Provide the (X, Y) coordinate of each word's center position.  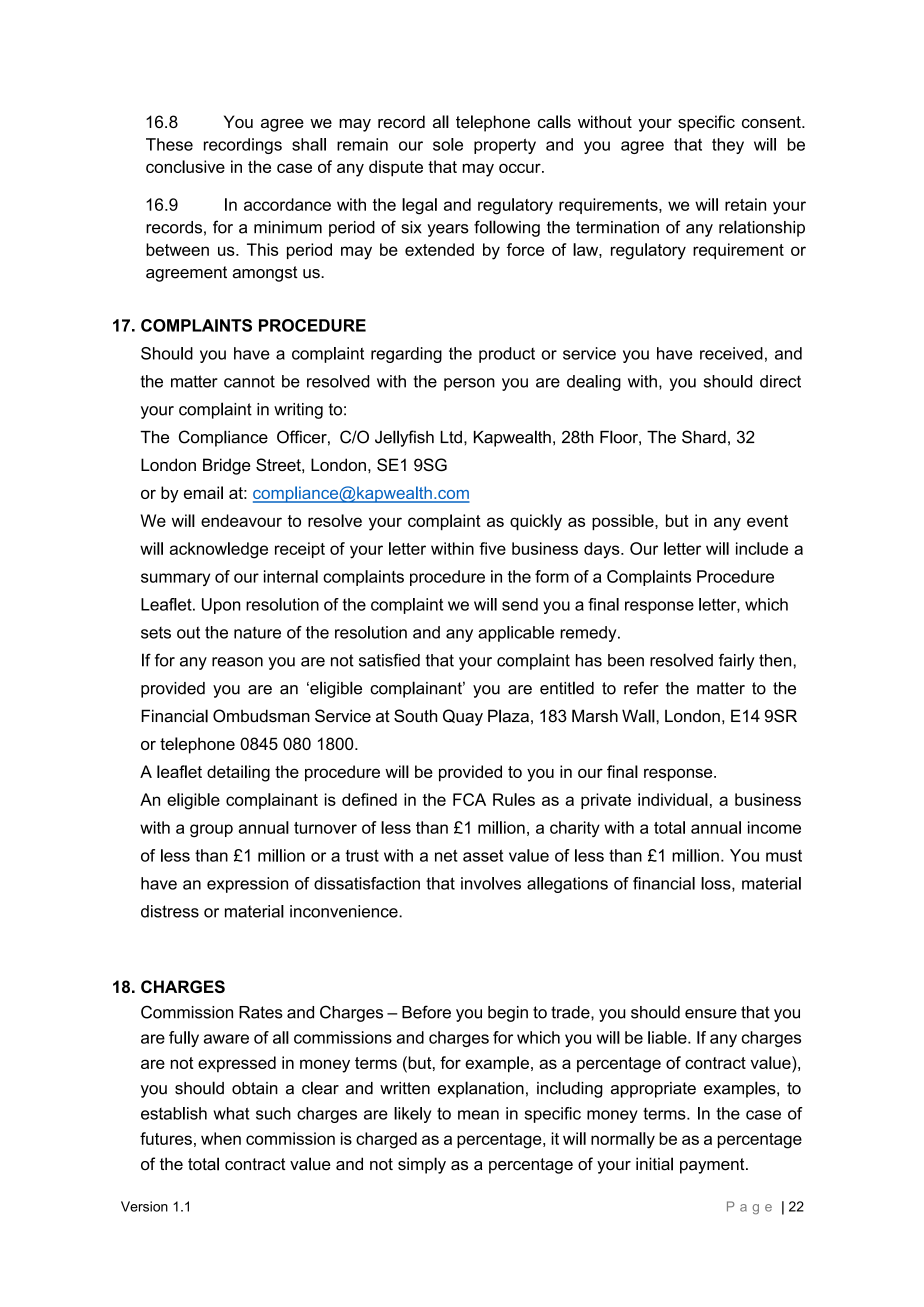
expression (247, 885)
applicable (516, 634)
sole (448, 144)
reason (237, 662)
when (221, 1138)
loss (717, 884)
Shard (704, 437)
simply (422, 1165)
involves (491, 883)
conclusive (185, 166)
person (469, 384)
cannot (249, 381)
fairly (737, 661)
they (728, 146)
